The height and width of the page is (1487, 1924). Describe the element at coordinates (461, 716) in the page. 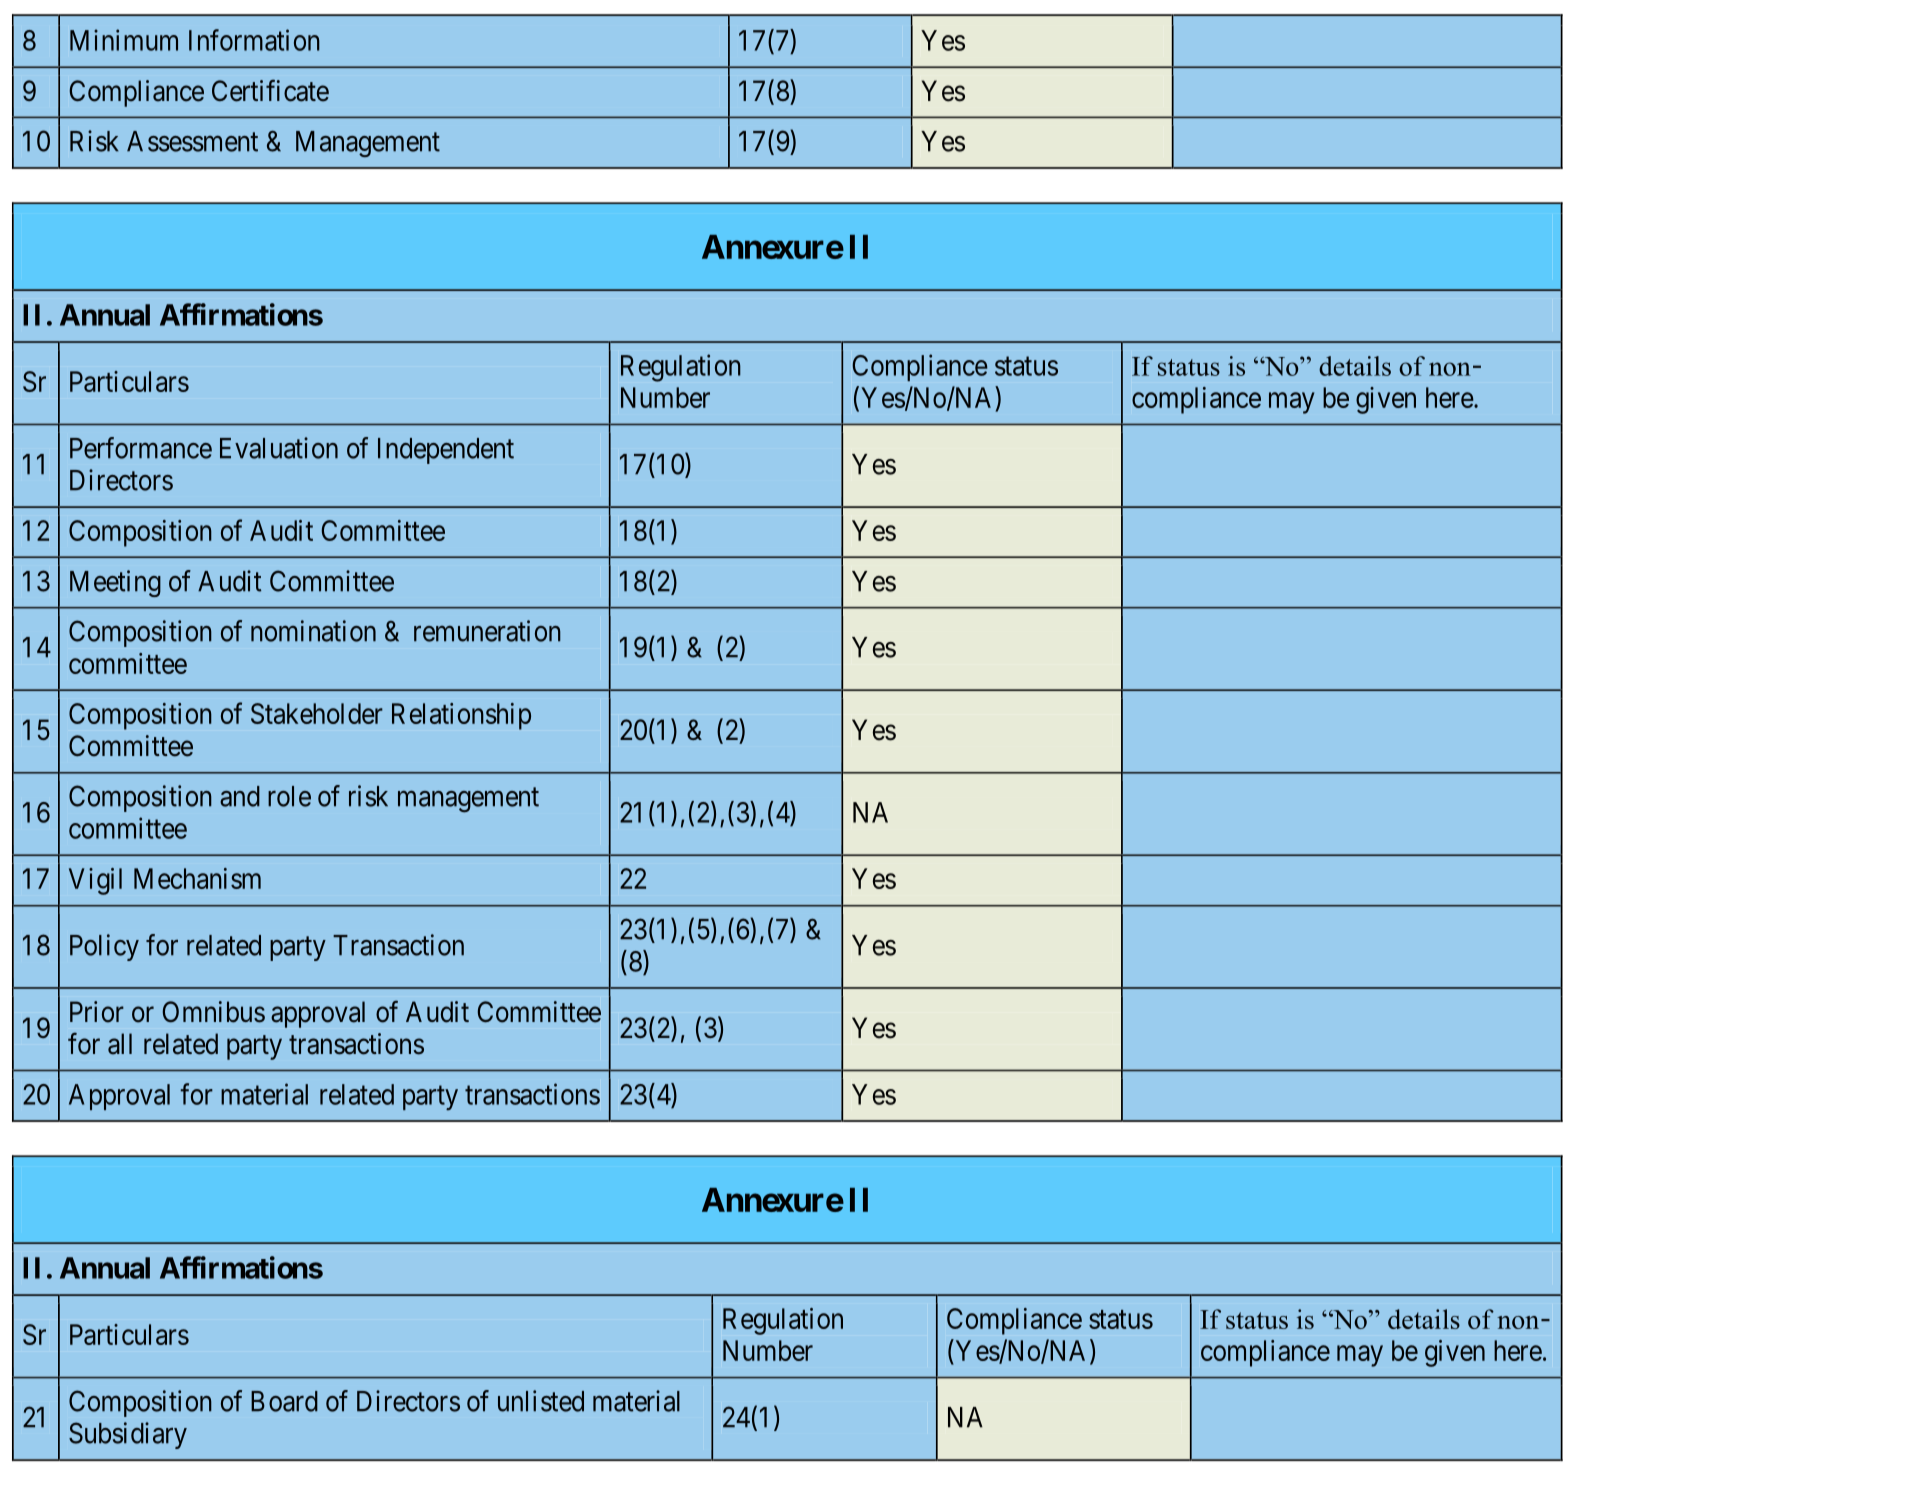

I see `Relationship` at that location.
